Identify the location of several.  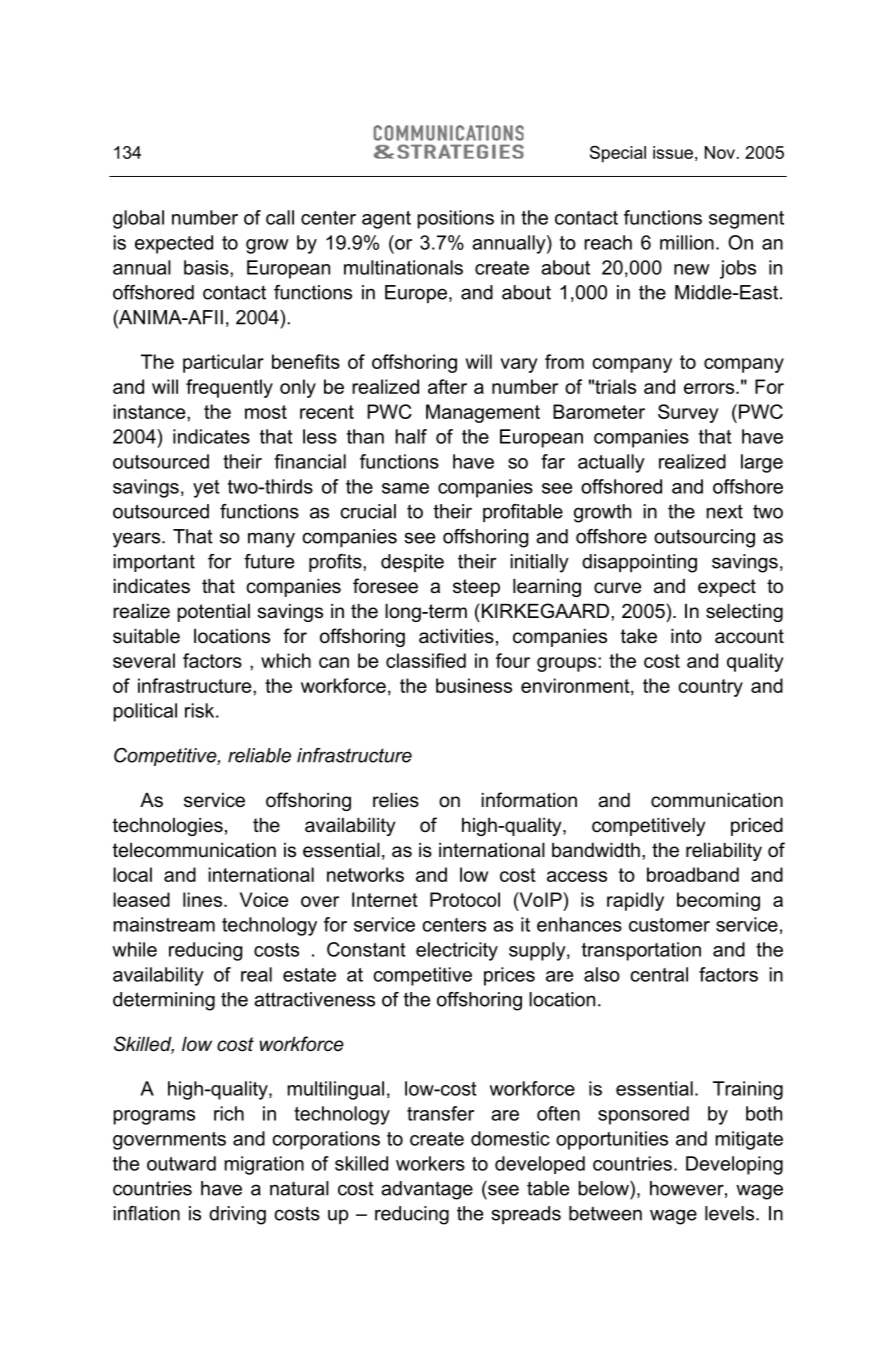
(144, 660).
